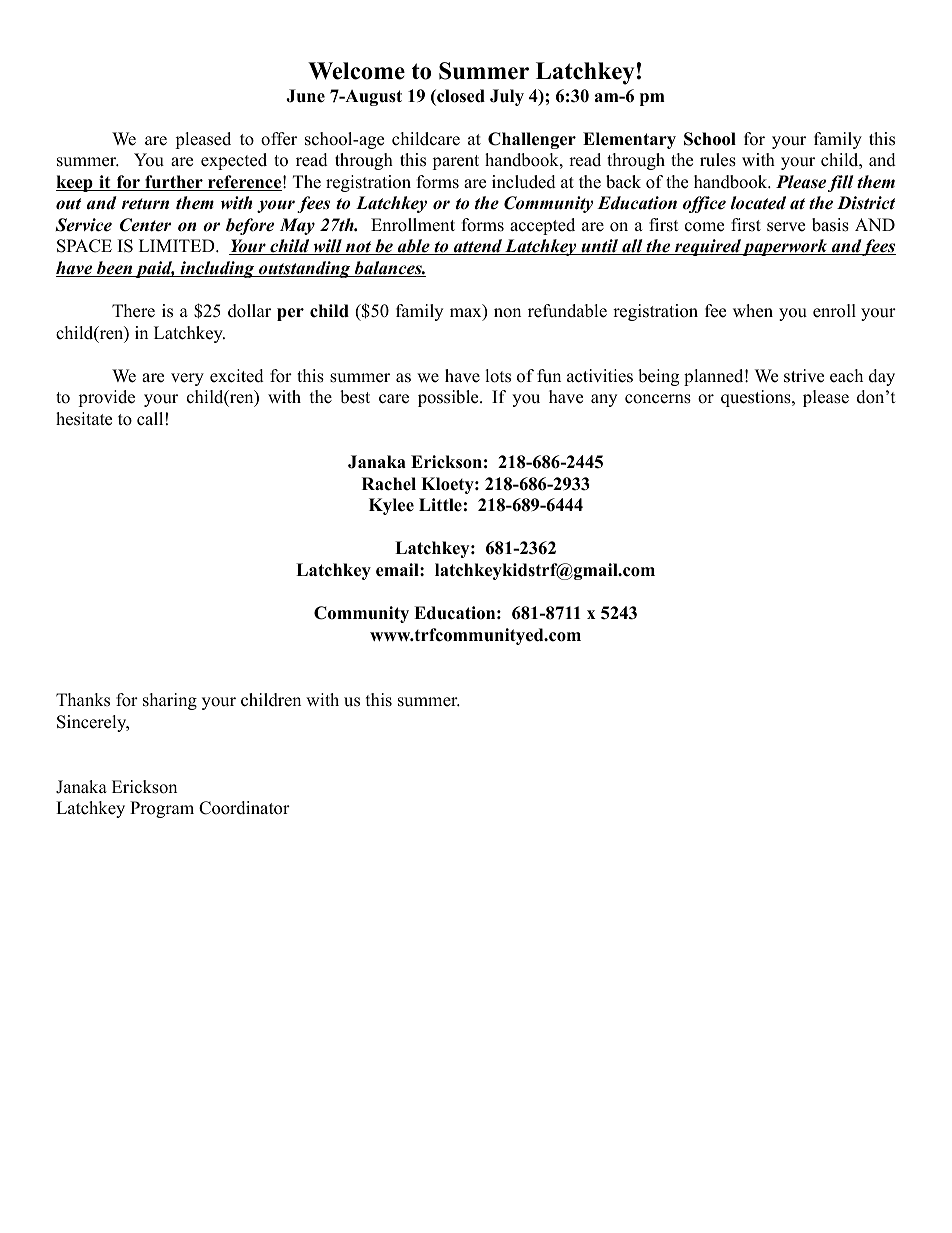 This page has width=952, height=1233. I want to click on Rachel, so click(389, 484).
